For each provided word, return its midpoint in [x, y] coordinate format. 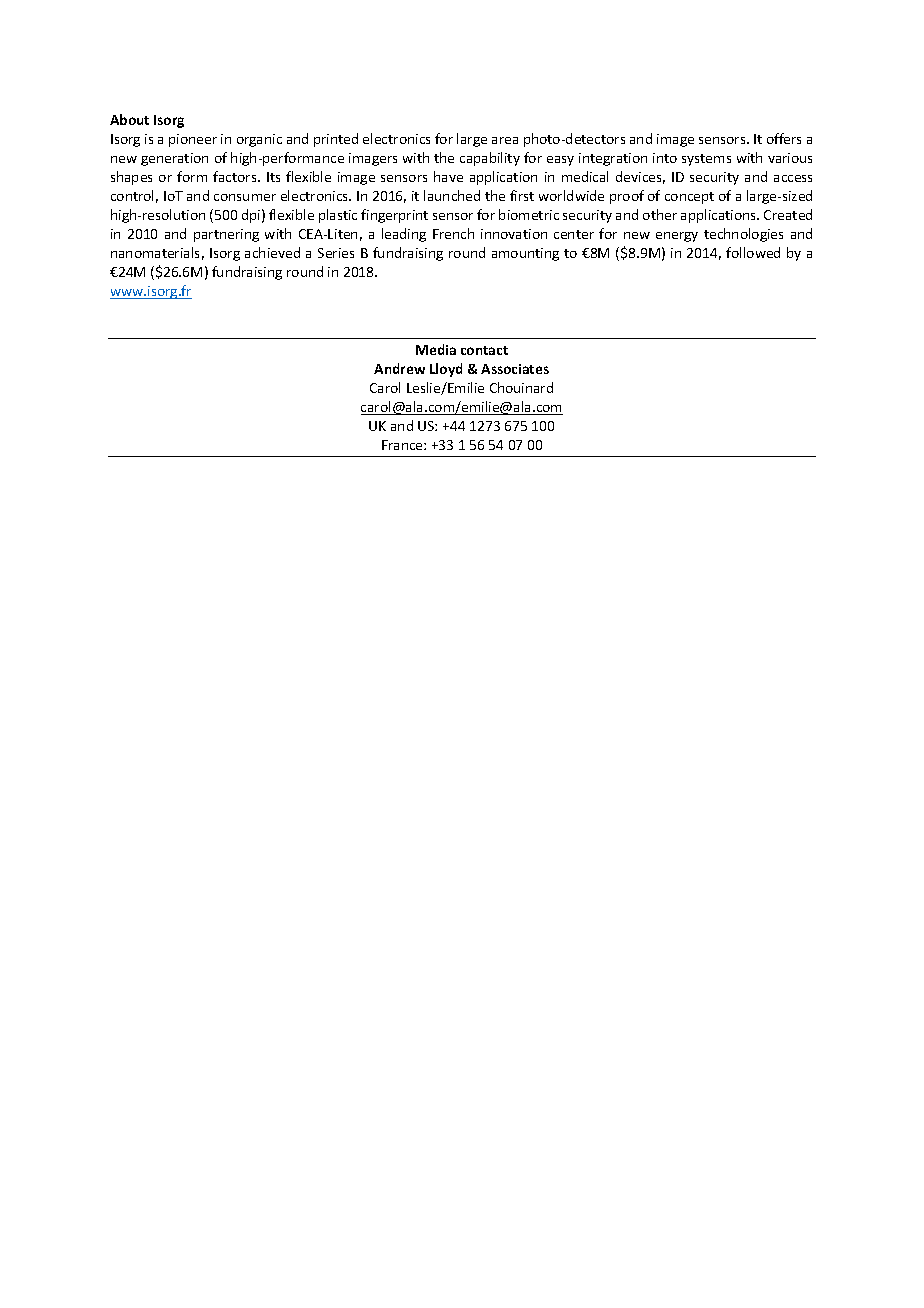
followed [753, 252]
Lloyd [446, 370]
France [403, 445]
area [505, 140]
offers [784, 138]
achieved [272, 252]
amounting [525, 254]
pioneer [193, 140]
